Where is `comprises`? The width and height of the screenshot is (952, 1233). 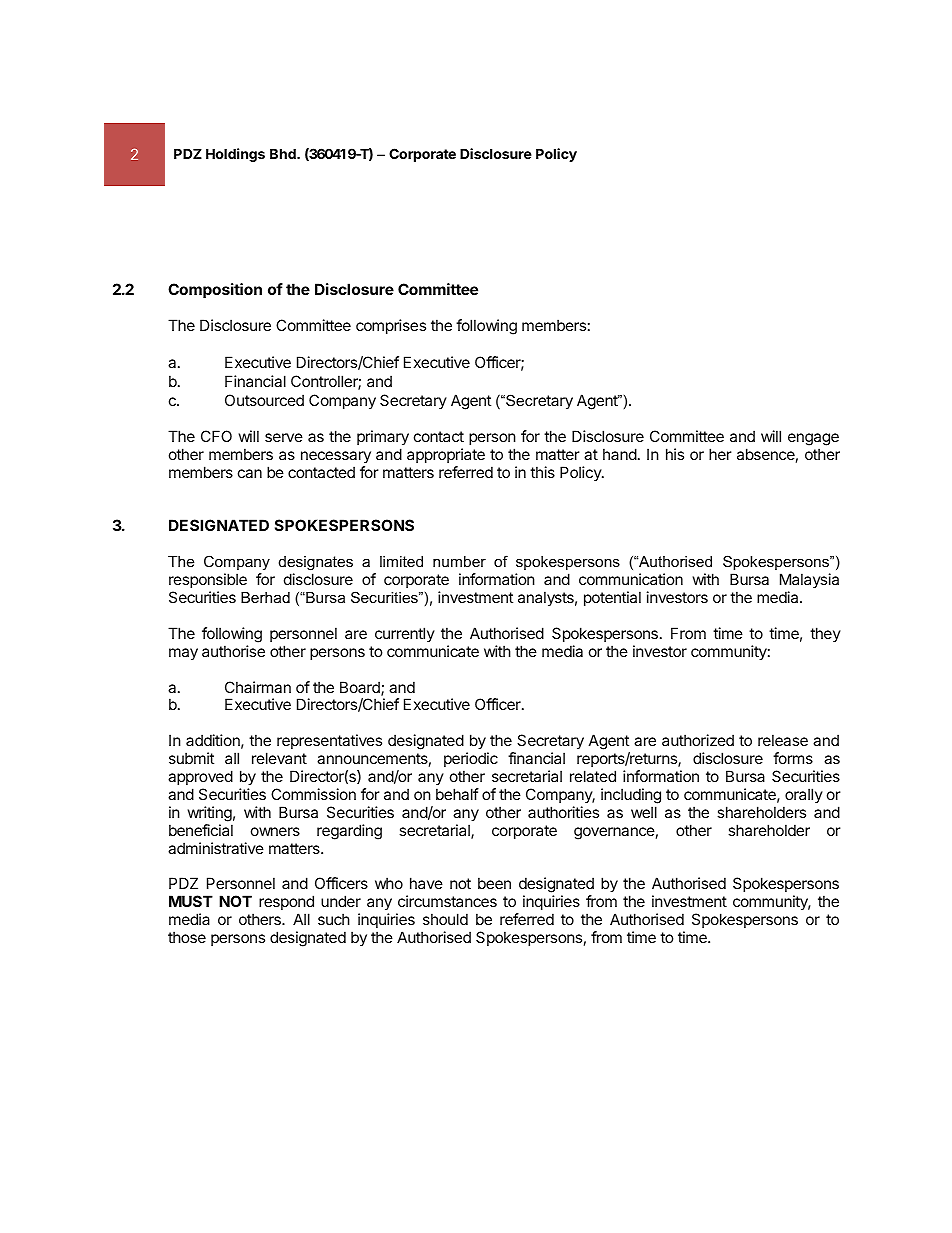
comprises is located at coordinates (391, 326).
